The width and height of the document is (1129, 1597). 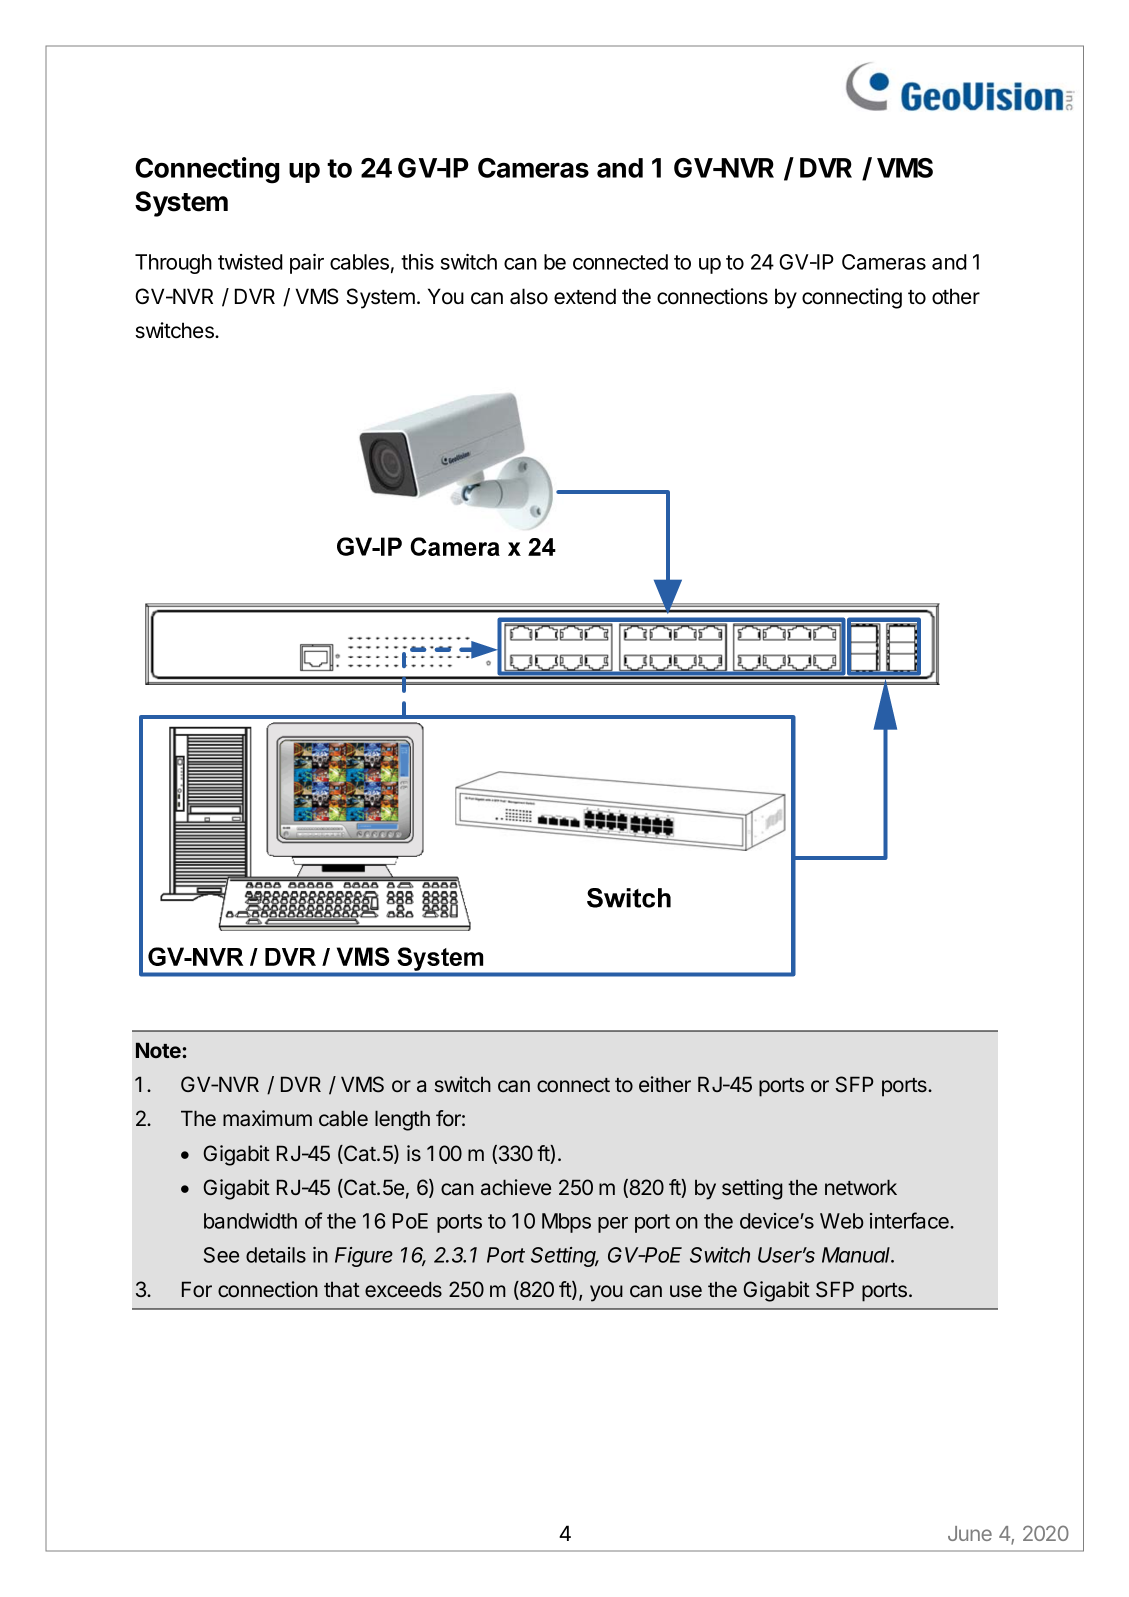 What do you see at coordinates (403, 1289) in the document?
I see `exceeds` at bounding box center [403, 1289].
